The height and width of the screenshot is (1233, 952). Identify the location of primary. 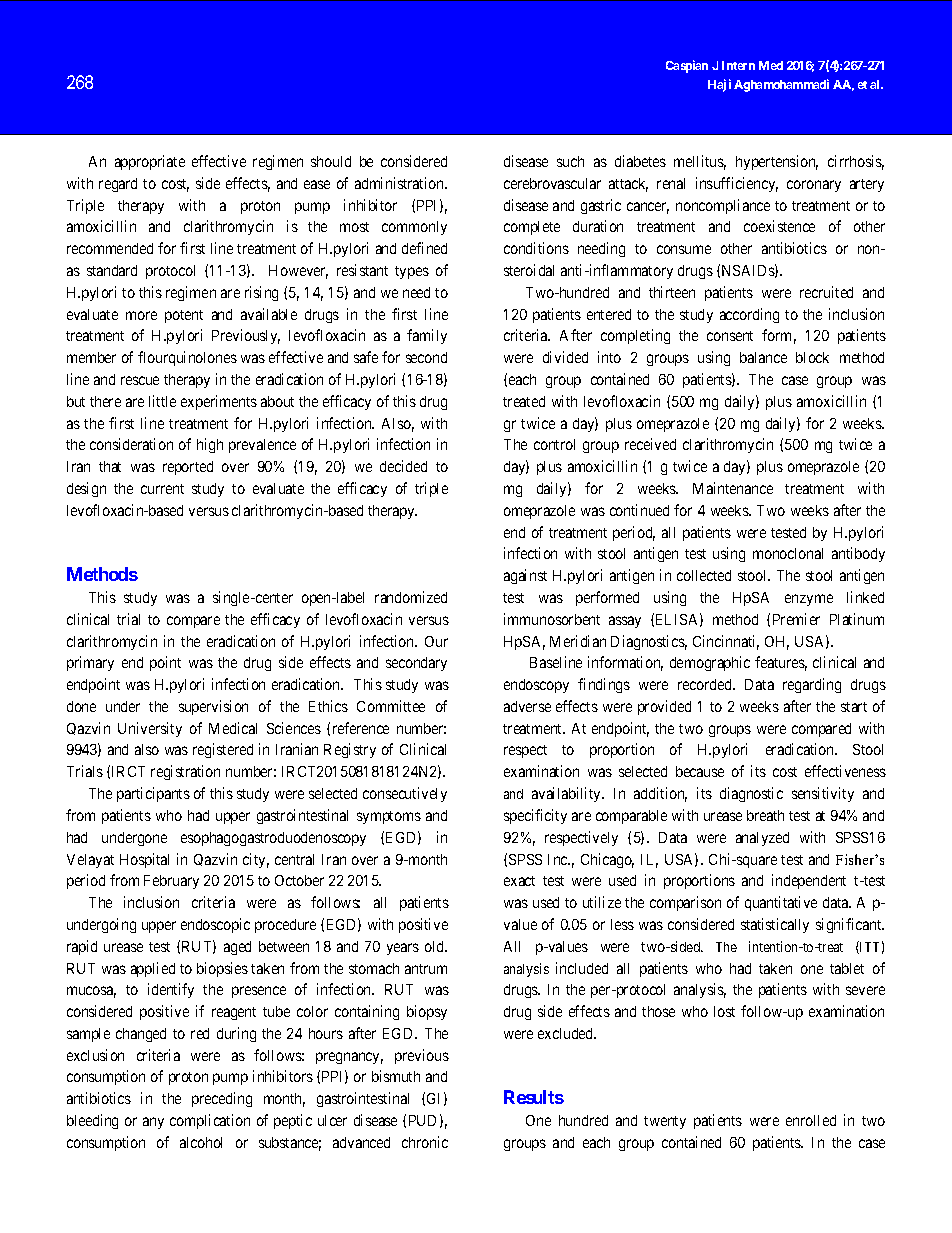
(90, 663).
